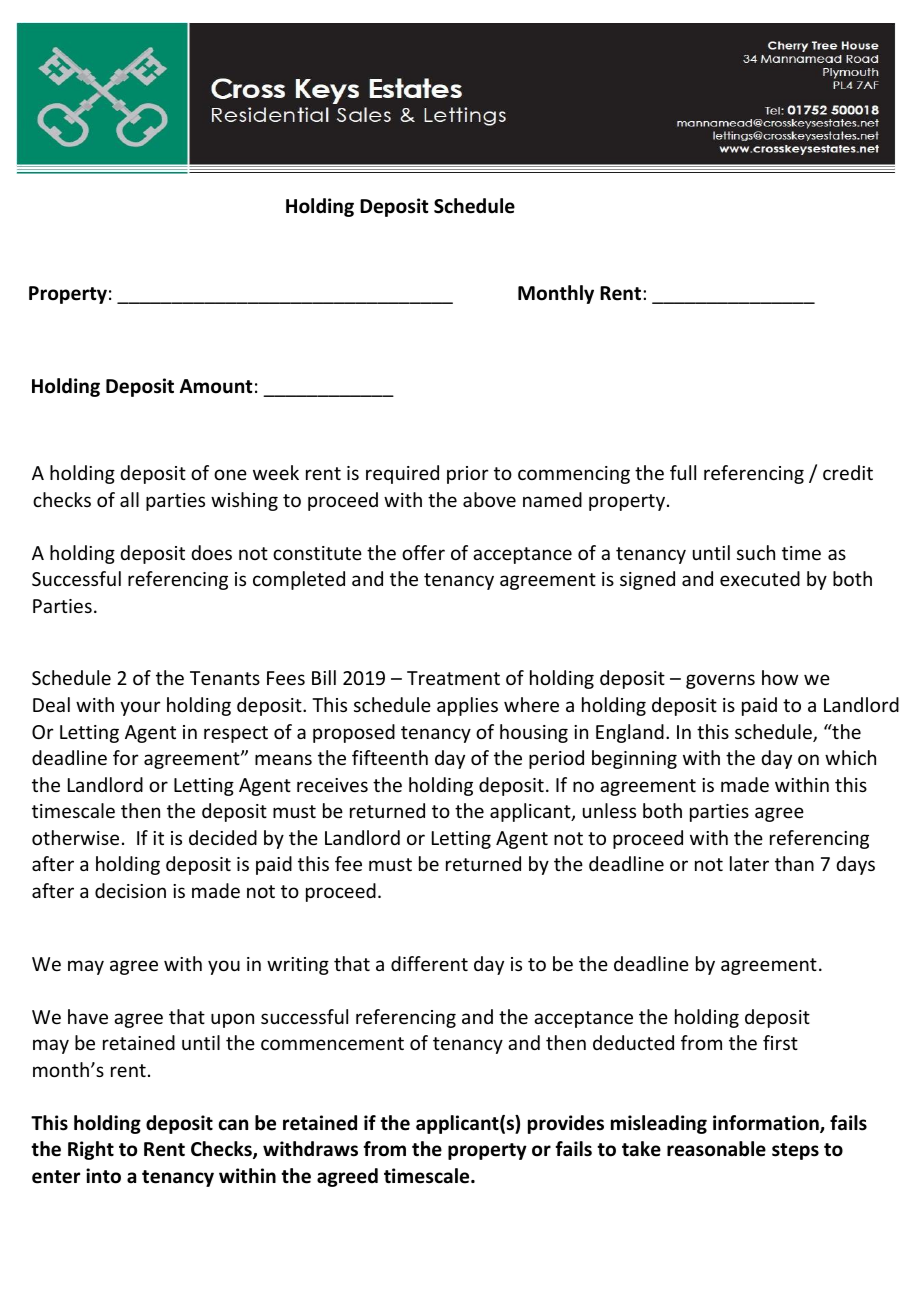 The image size is (924, 1308). What do you see at coordinates (468, 475) in the image?
I see `prior` at bounding box center [468, 475].
